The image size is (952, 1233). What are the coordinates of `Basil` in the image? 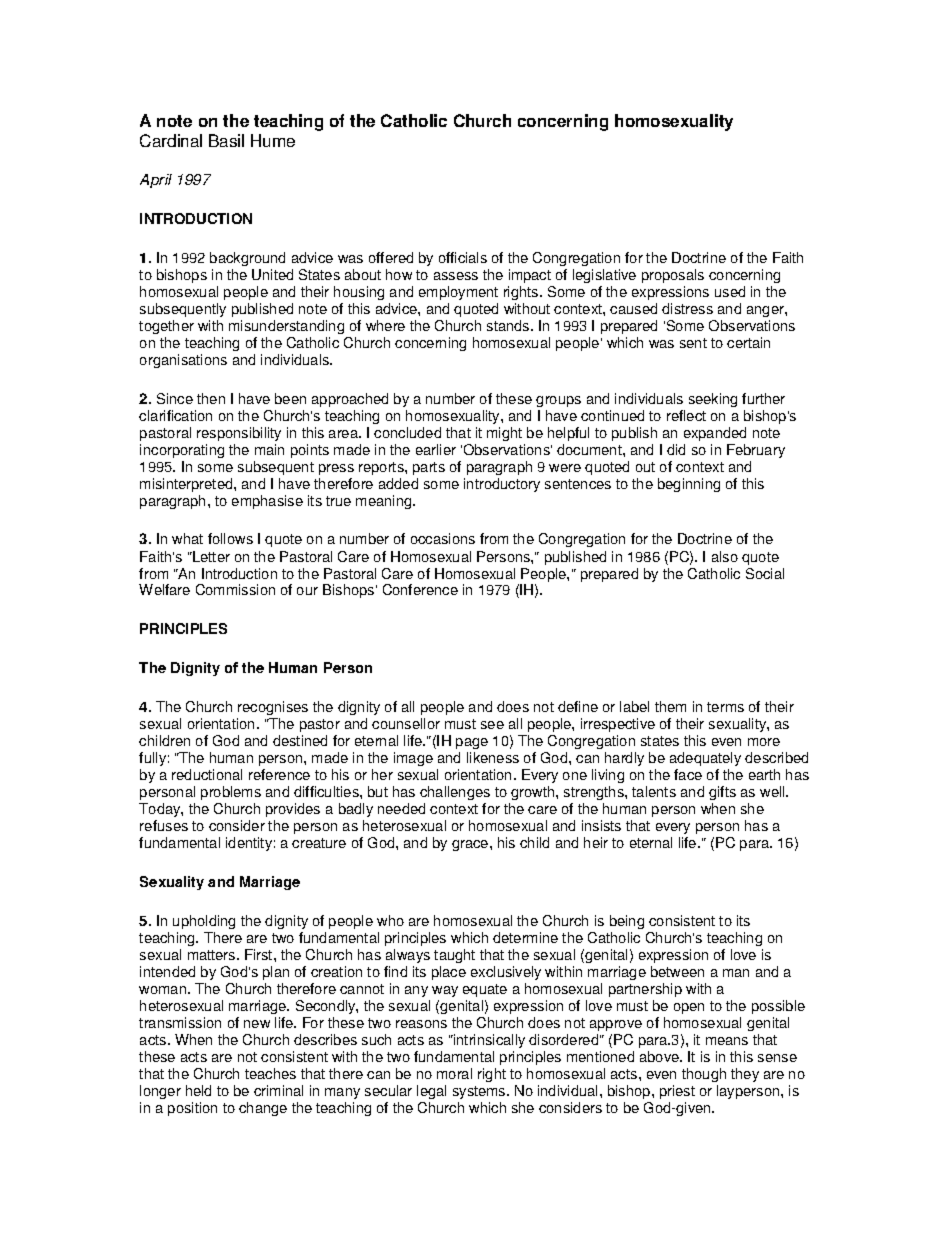 It's located at (226, 140).
